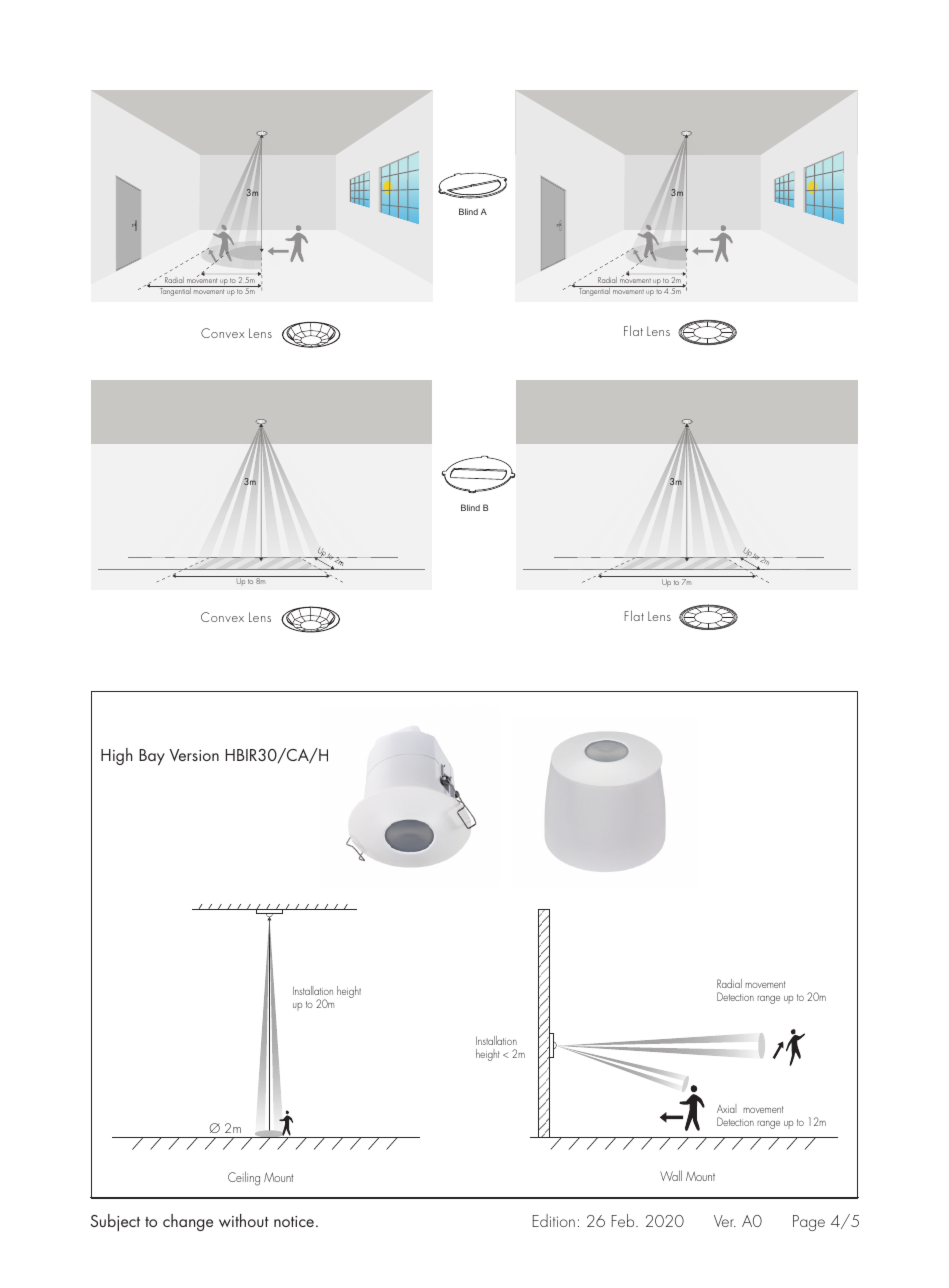 The width and height of the image is (949, 1288). What do you see at coordinates (671, 1175) in the image?
I see `Wall` at bounding box center [671, 1175].
